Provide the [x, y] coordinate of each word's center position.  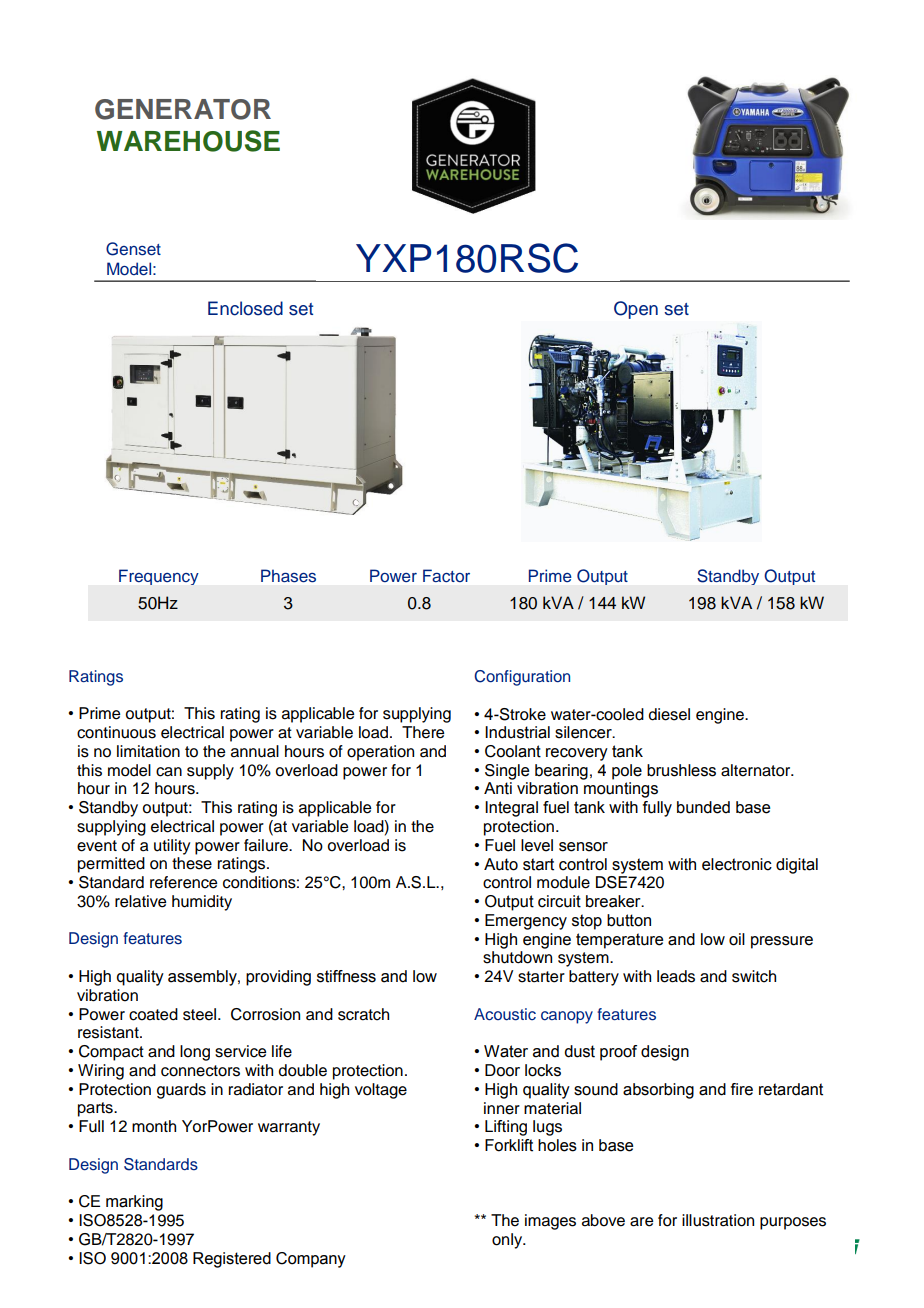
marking [134, 1203]
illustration [718, 1220]
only [508, 1241]
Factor [446, 576]
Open [636, 310]
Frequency [159, 577]
